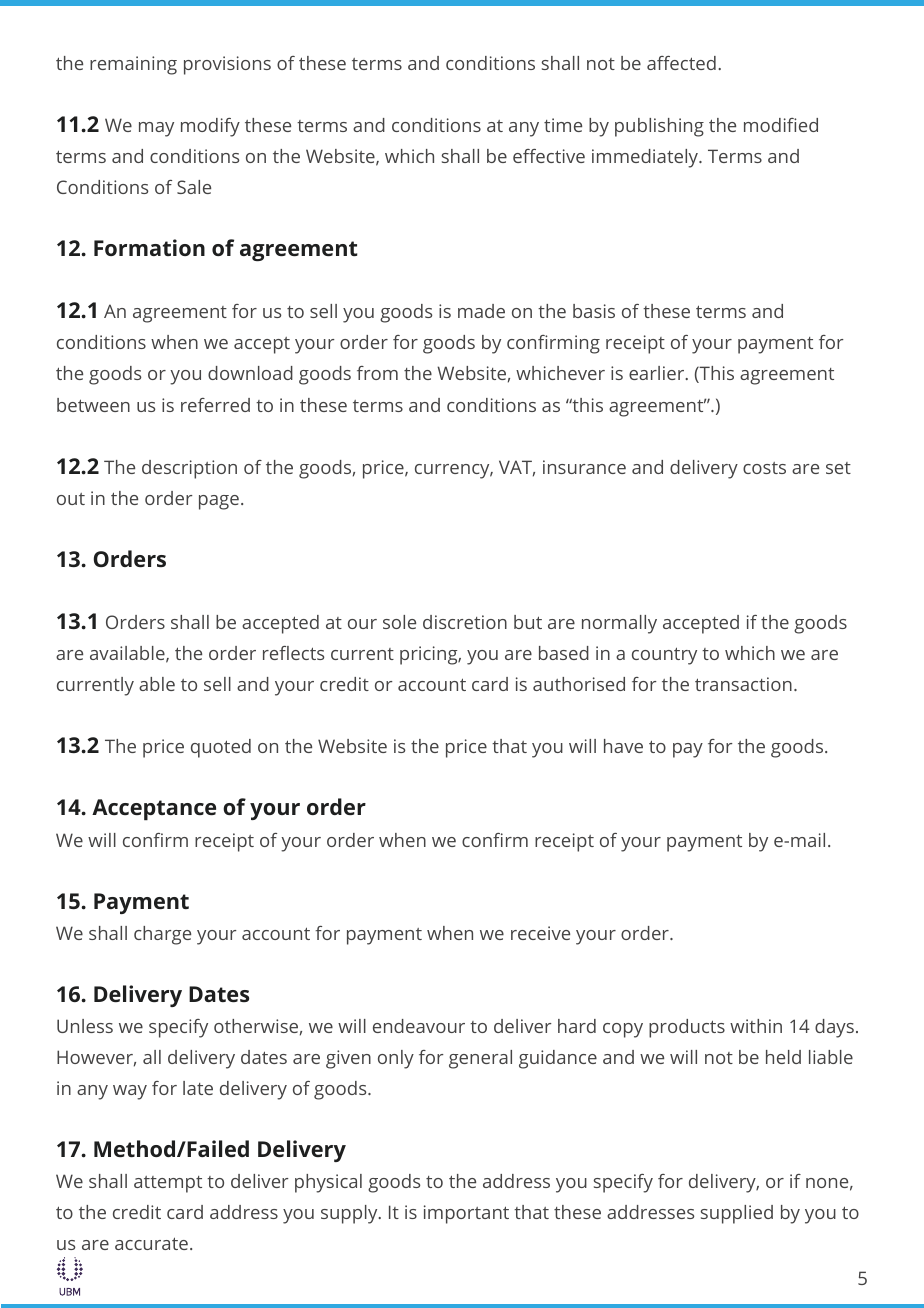 The image size is (924, 1308). What do you see at coordinates (737, 1214) in the document?
I see `supplied` at bounding box center [737, 1214].
